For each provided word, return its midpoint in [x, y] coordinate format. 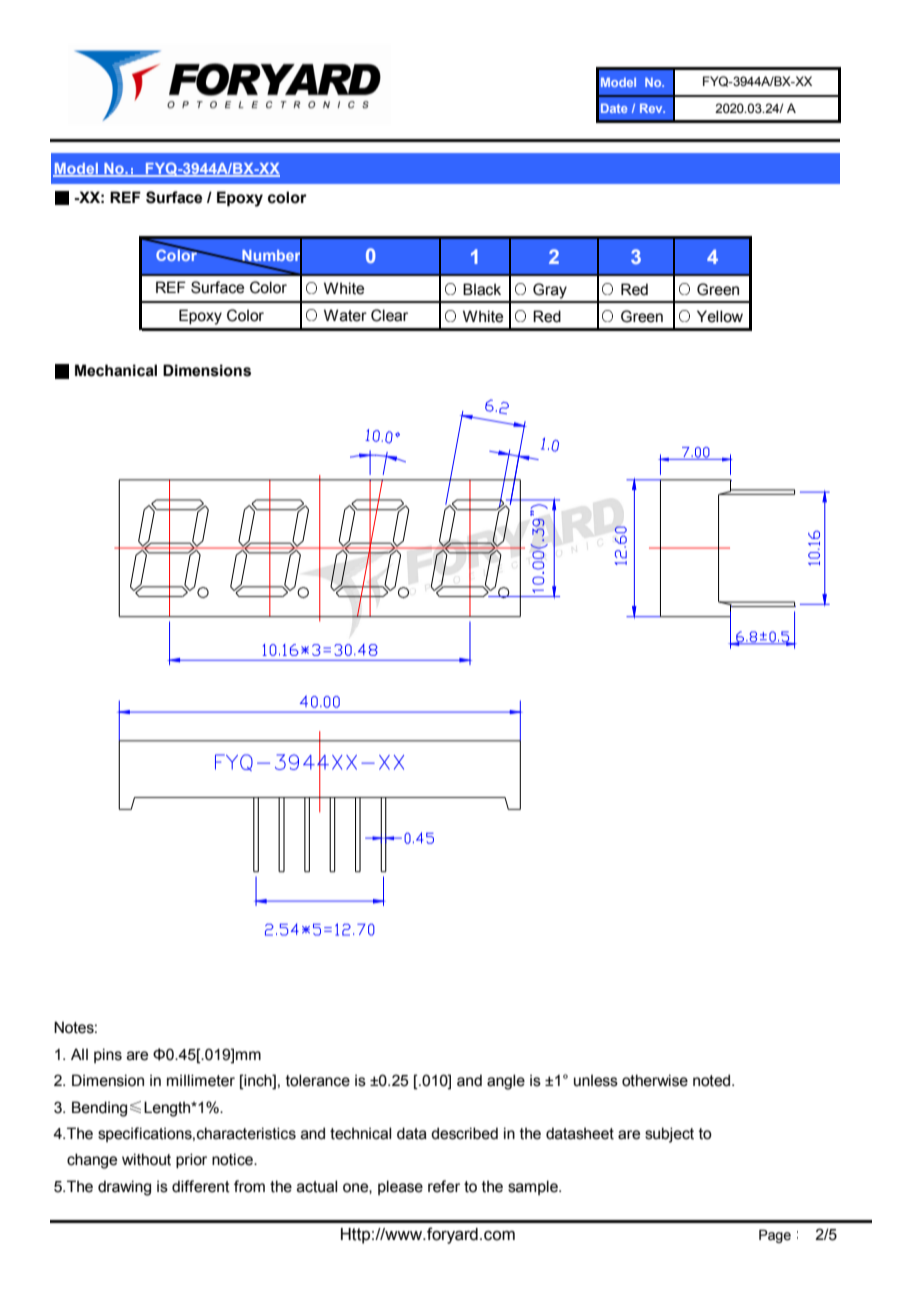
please [400, 1187]
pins [108, 1055]
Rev [652, 108]
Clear [389, 315]
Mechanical [116, 370]
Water [345, 315]
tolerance [318, 1080]
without [146, 1159]
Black [482, 289]
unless [596, 1080]
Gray [550, 291]
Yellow [720, 316]
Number [271, 256]
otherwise [655, 1080]
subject [669, 1135]
